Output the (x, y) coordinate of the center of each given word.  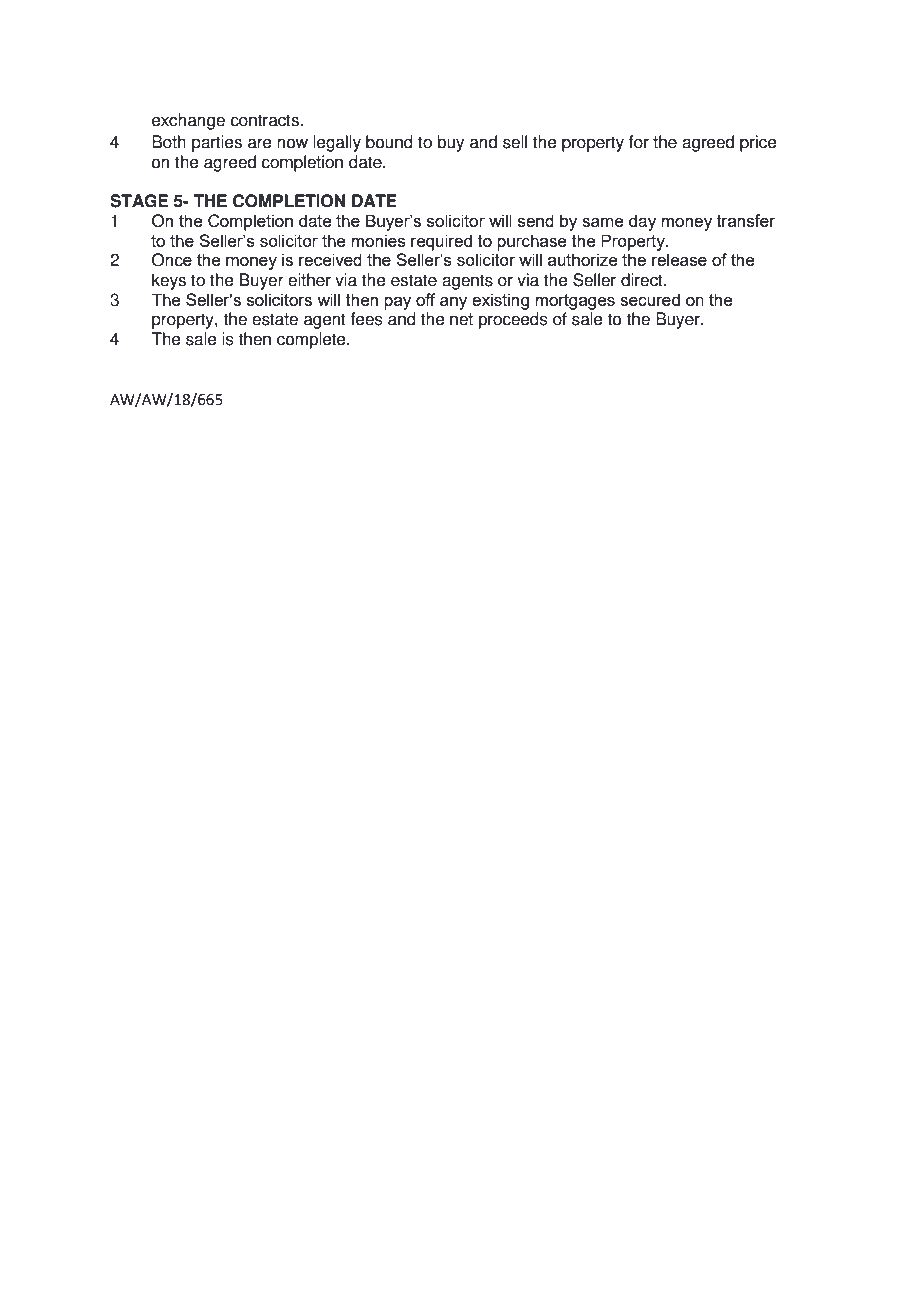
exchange (188, 121)
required (441, 242)
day (642, 222)
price (758, 143)
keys (169, 281)
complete (312, 340)
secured (650, 299)
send (536, 220)
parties (217, 143)
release (679, 259)
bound (389, 142)
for (639, 142)
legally (337, 143)
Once (172, 260)
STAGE (139, 201)
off (426, 299)
